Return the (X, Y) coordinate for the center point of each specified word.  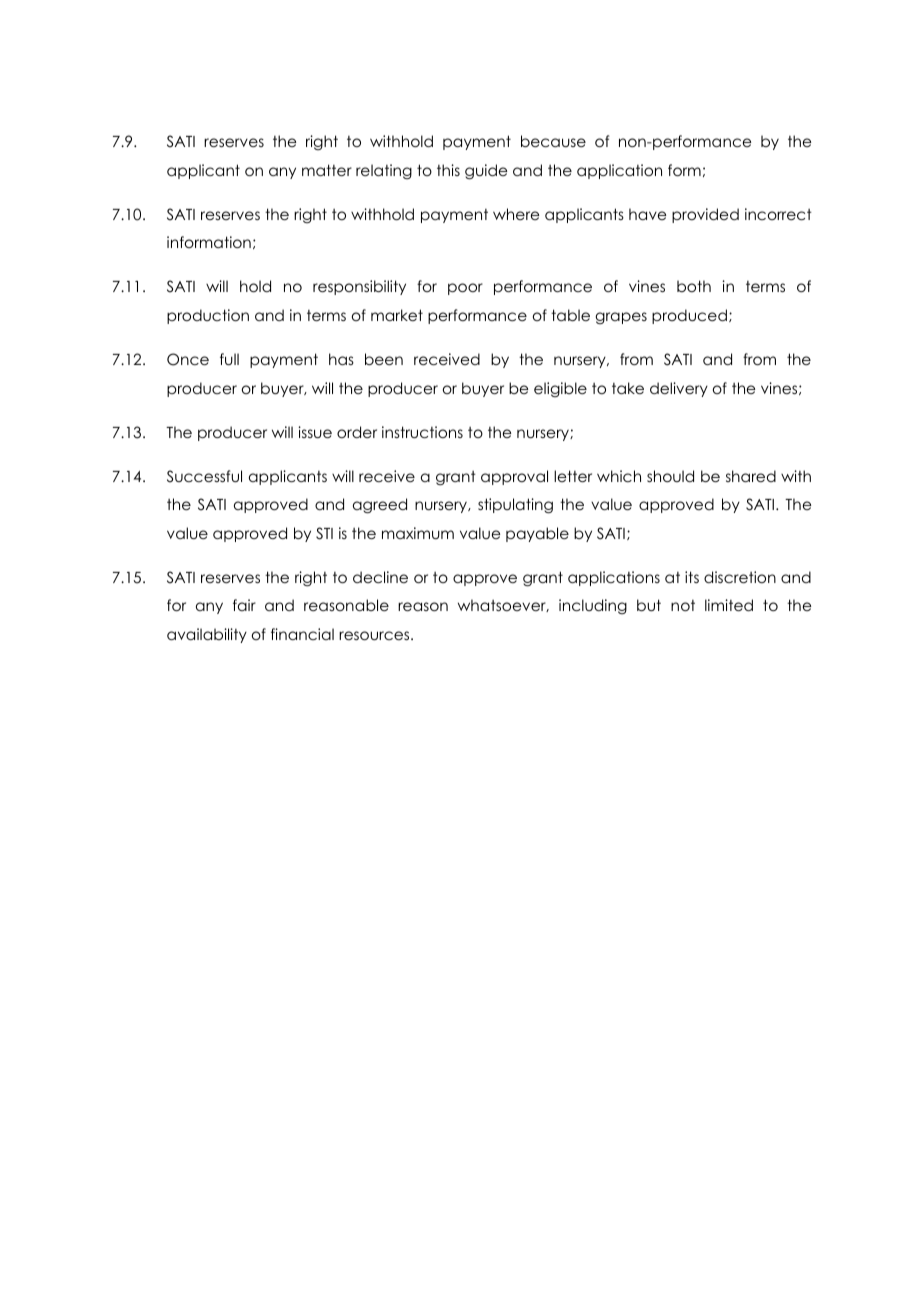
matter (327, 170)
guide (486, 172)
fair (244, 605)
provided (705, 215)
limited (729, 605)
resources (375, 635)
